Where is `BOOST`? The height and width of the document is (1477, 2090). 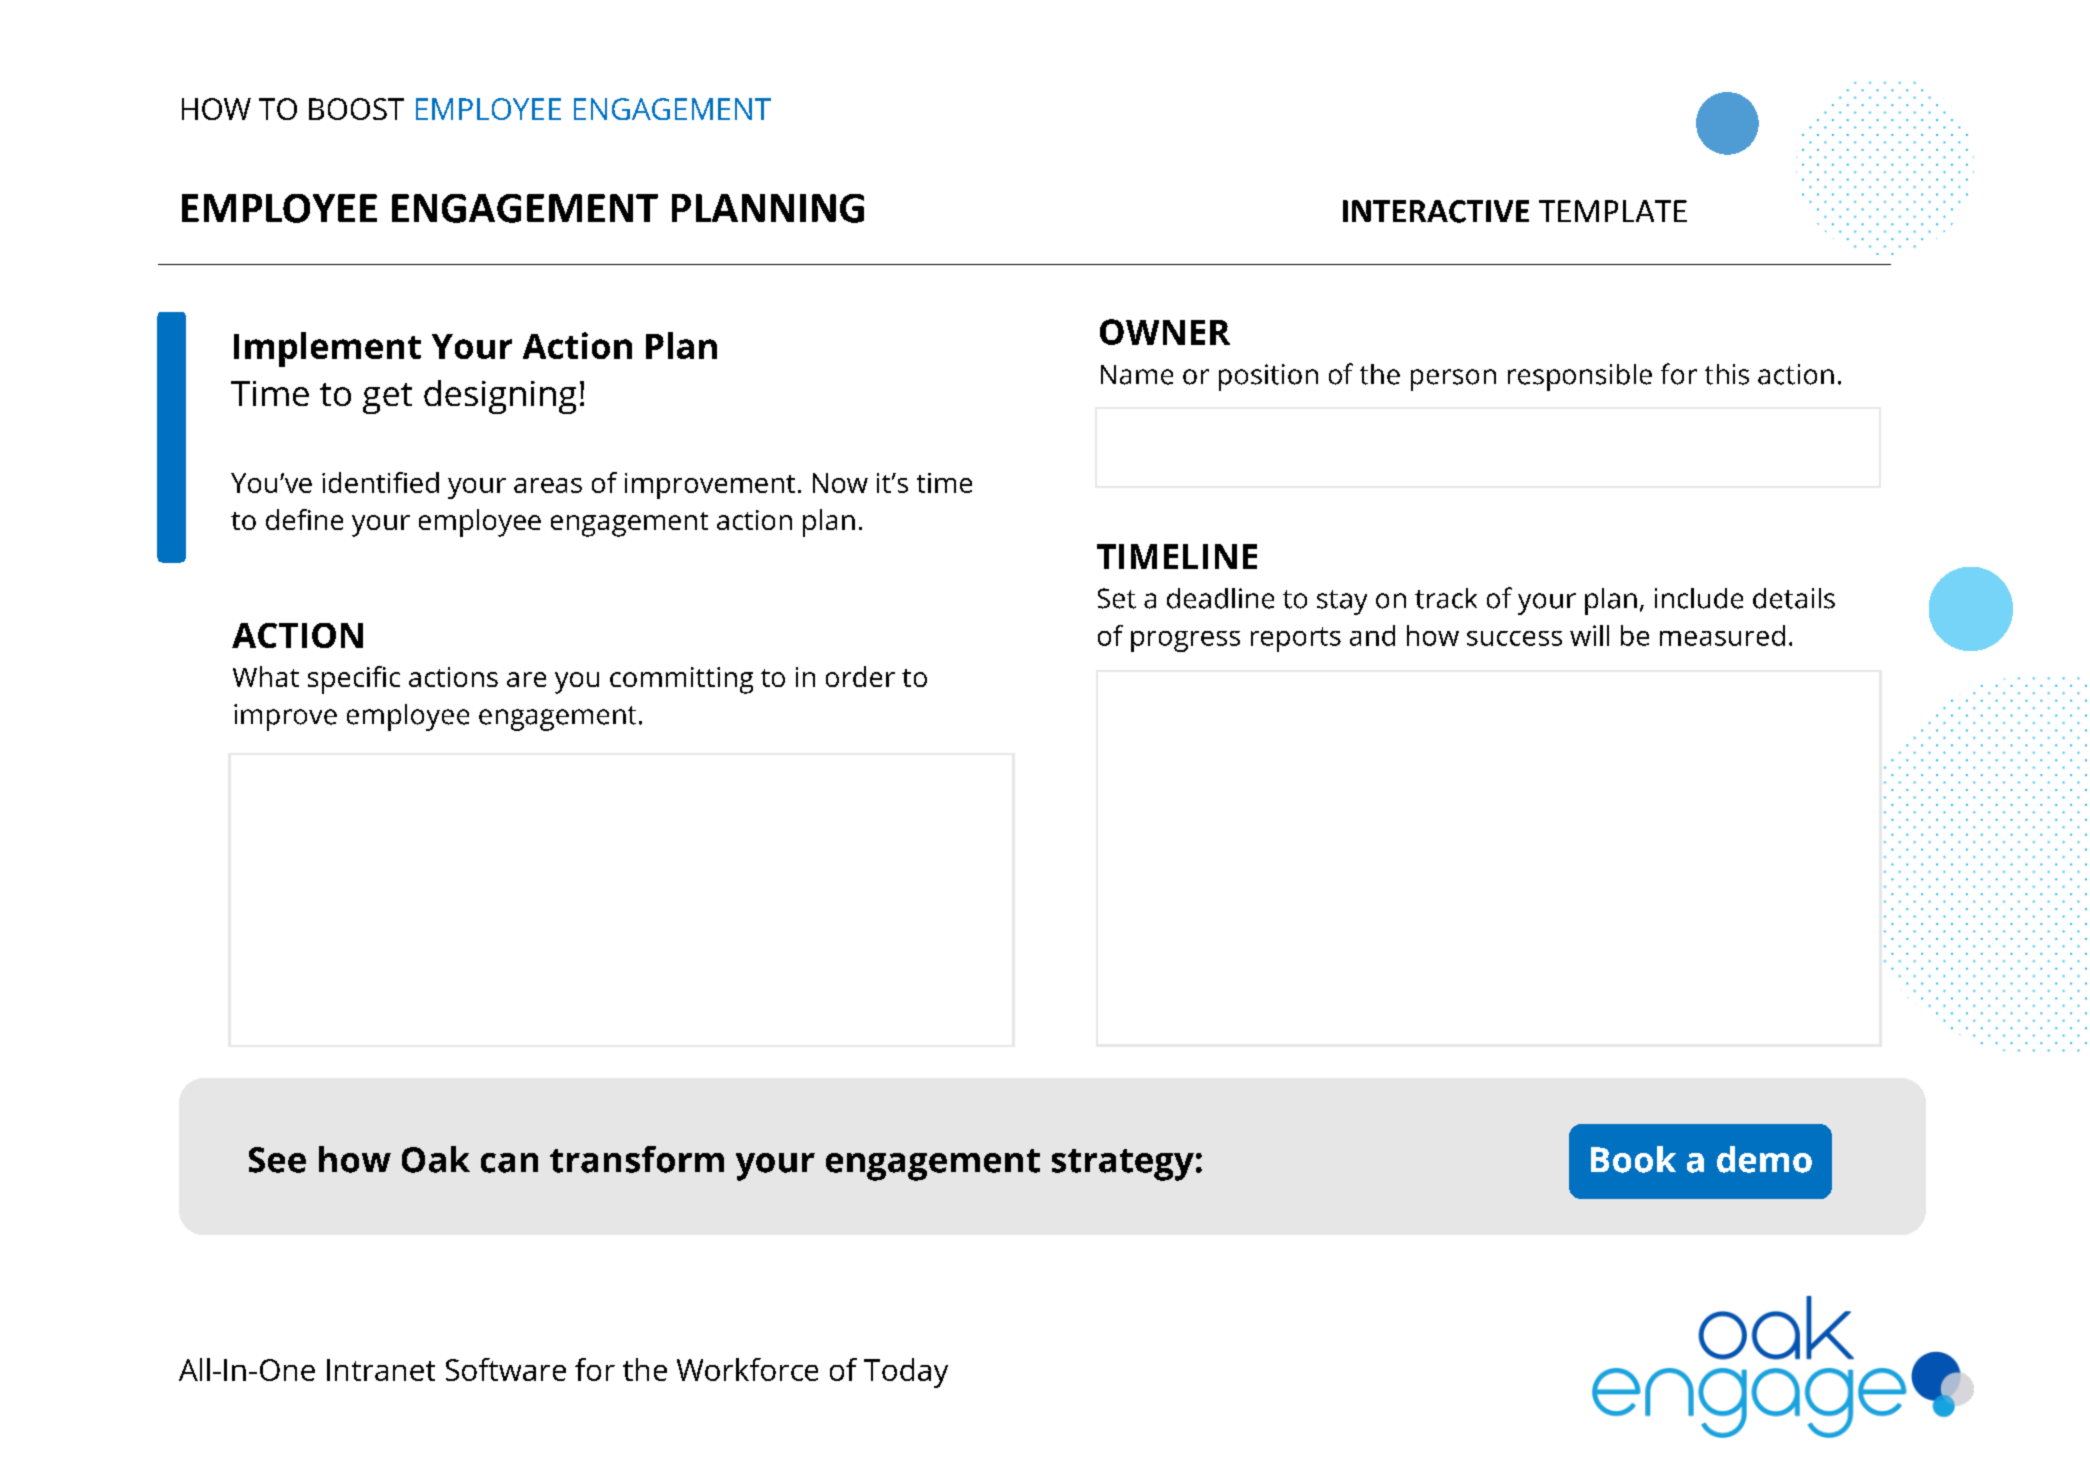
BOOST is located at coordinates (356, 109).
